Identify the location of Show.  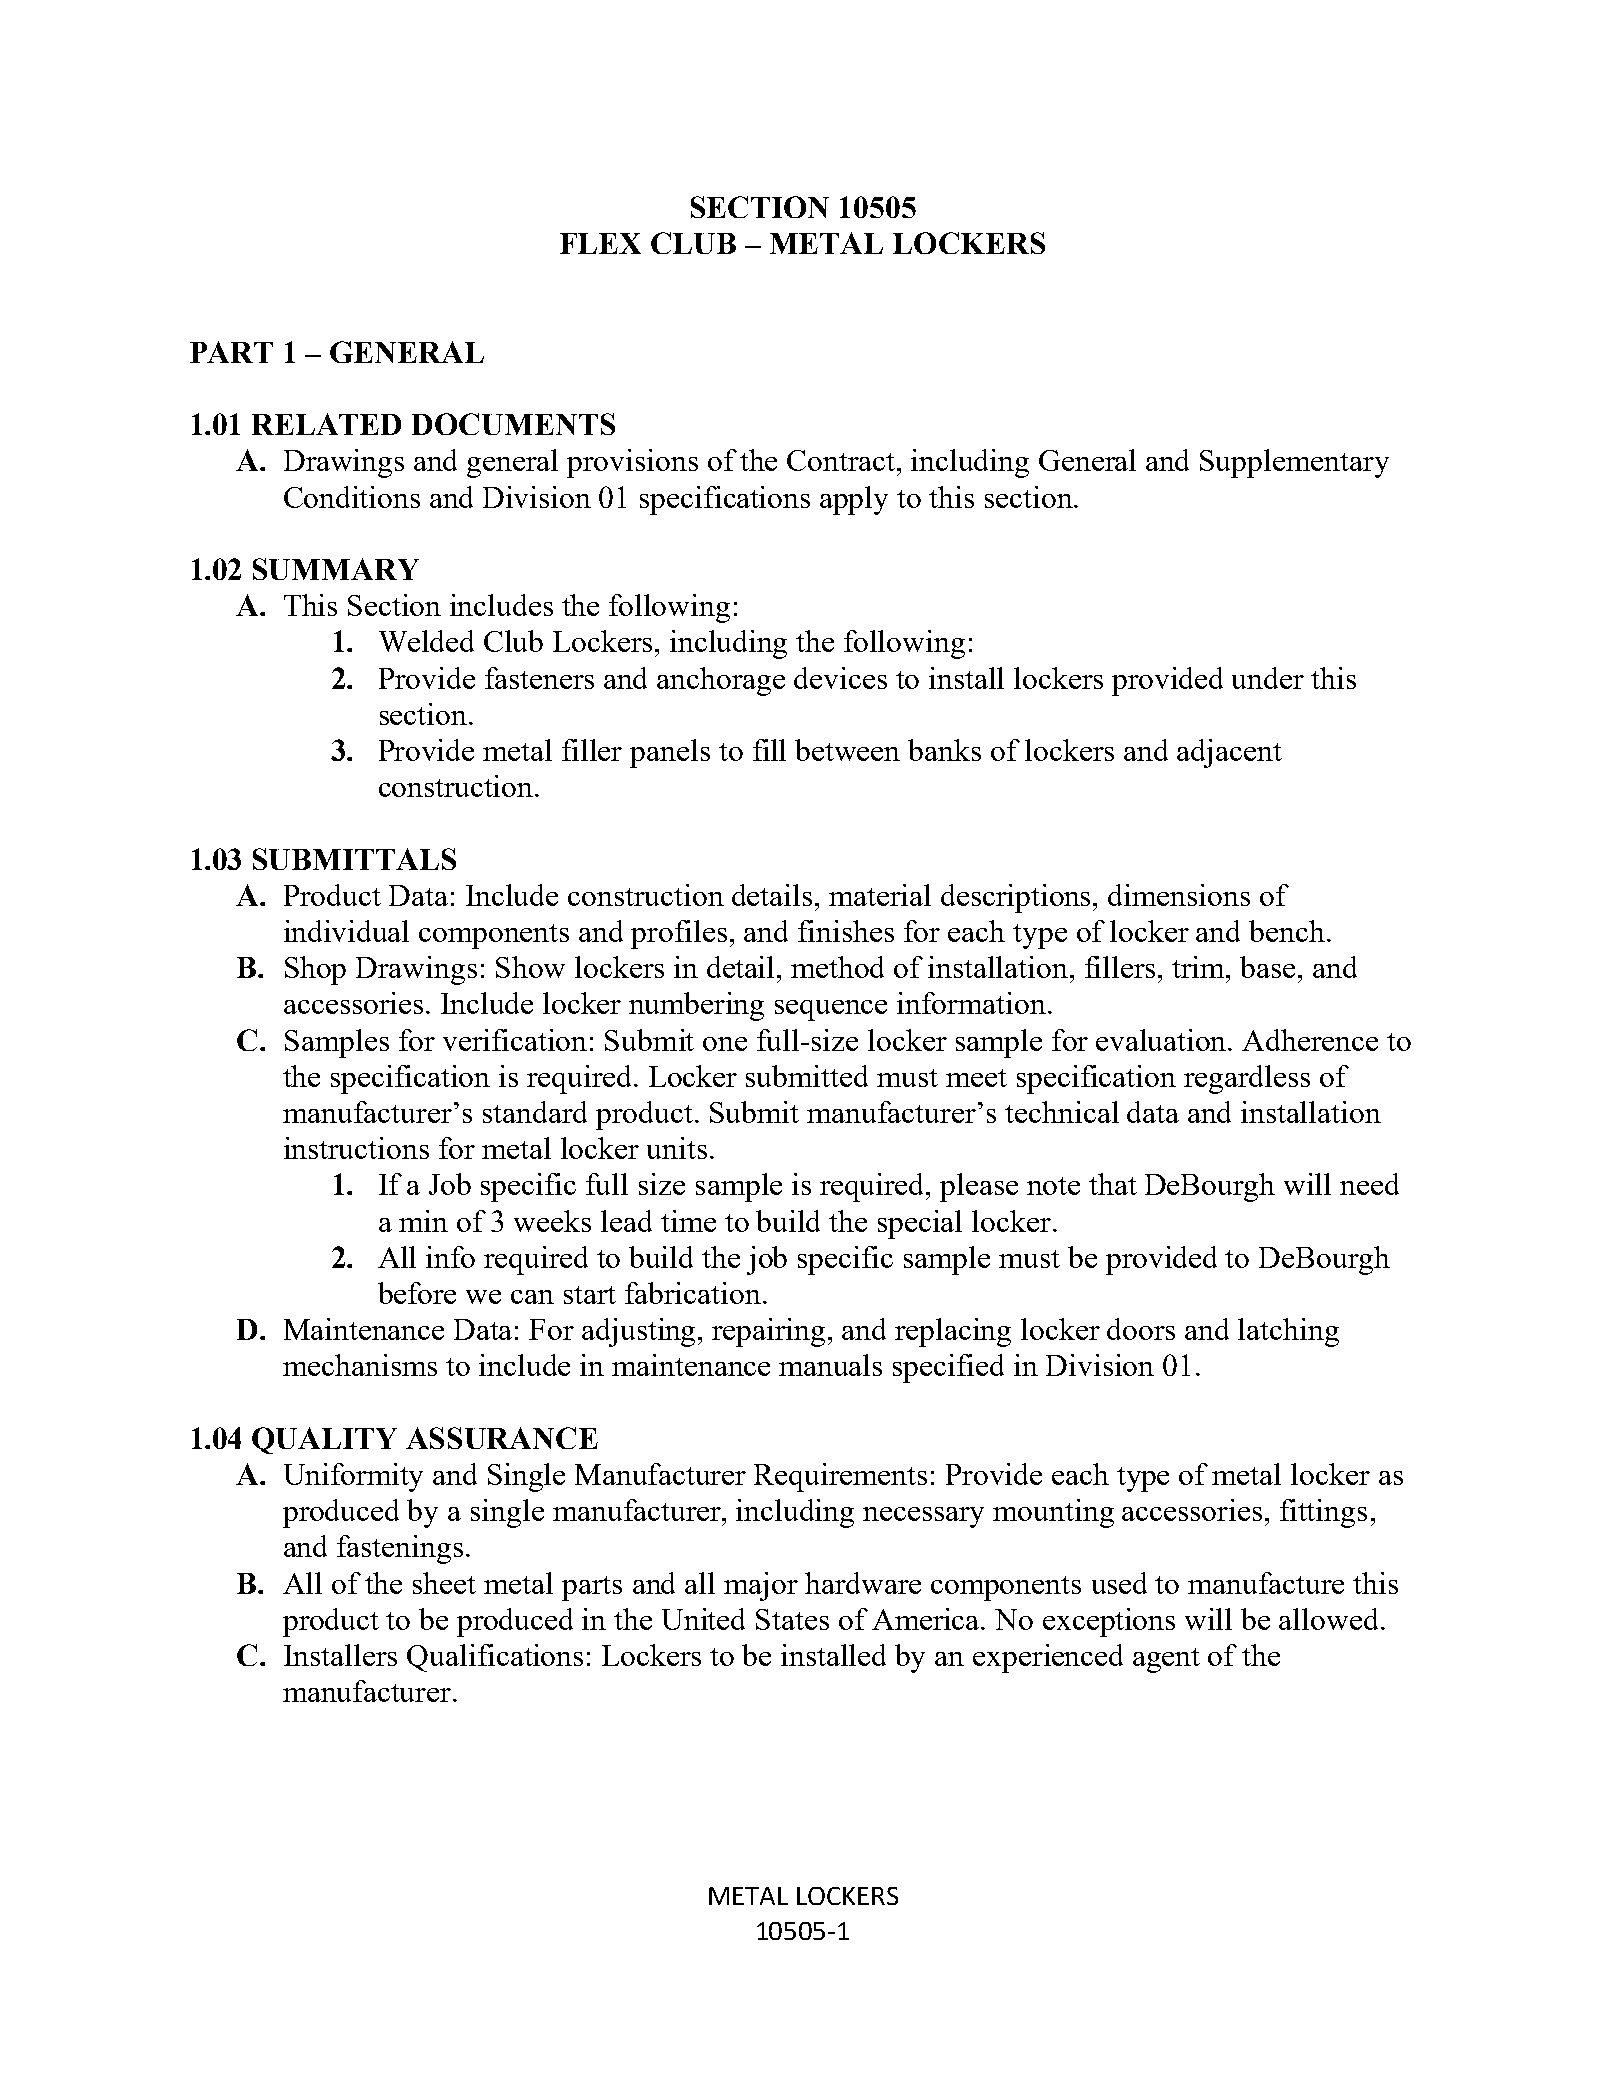
(530, 967).
